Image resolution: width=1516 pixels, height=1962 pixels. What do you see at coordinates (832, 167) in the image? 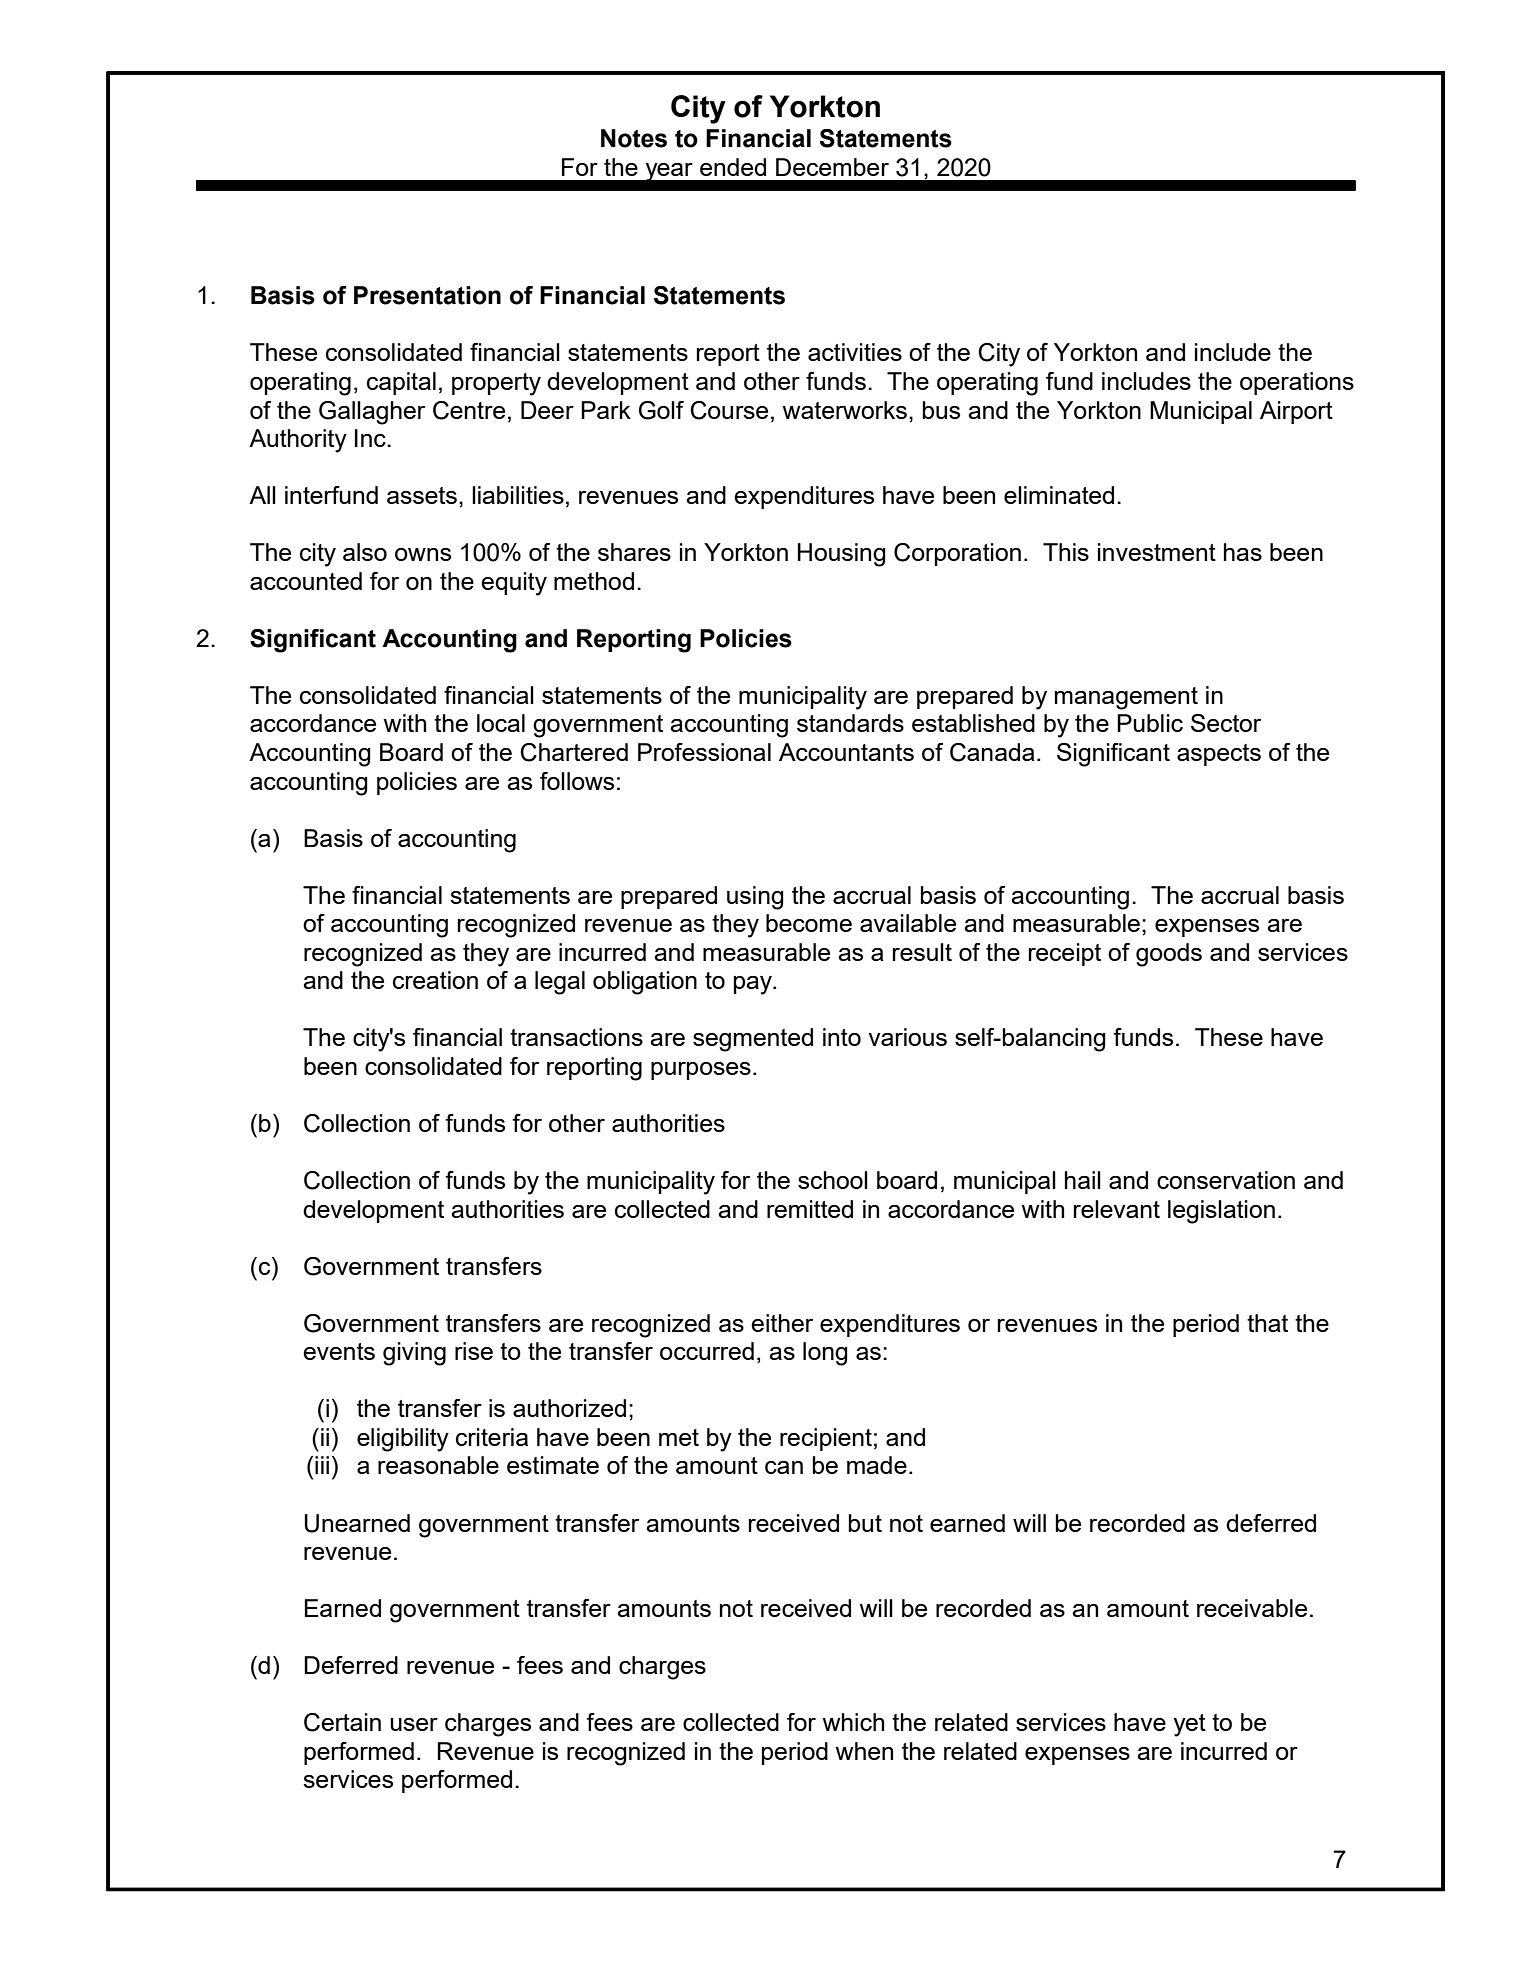
I see `December` at bounding box center [832, 167].
